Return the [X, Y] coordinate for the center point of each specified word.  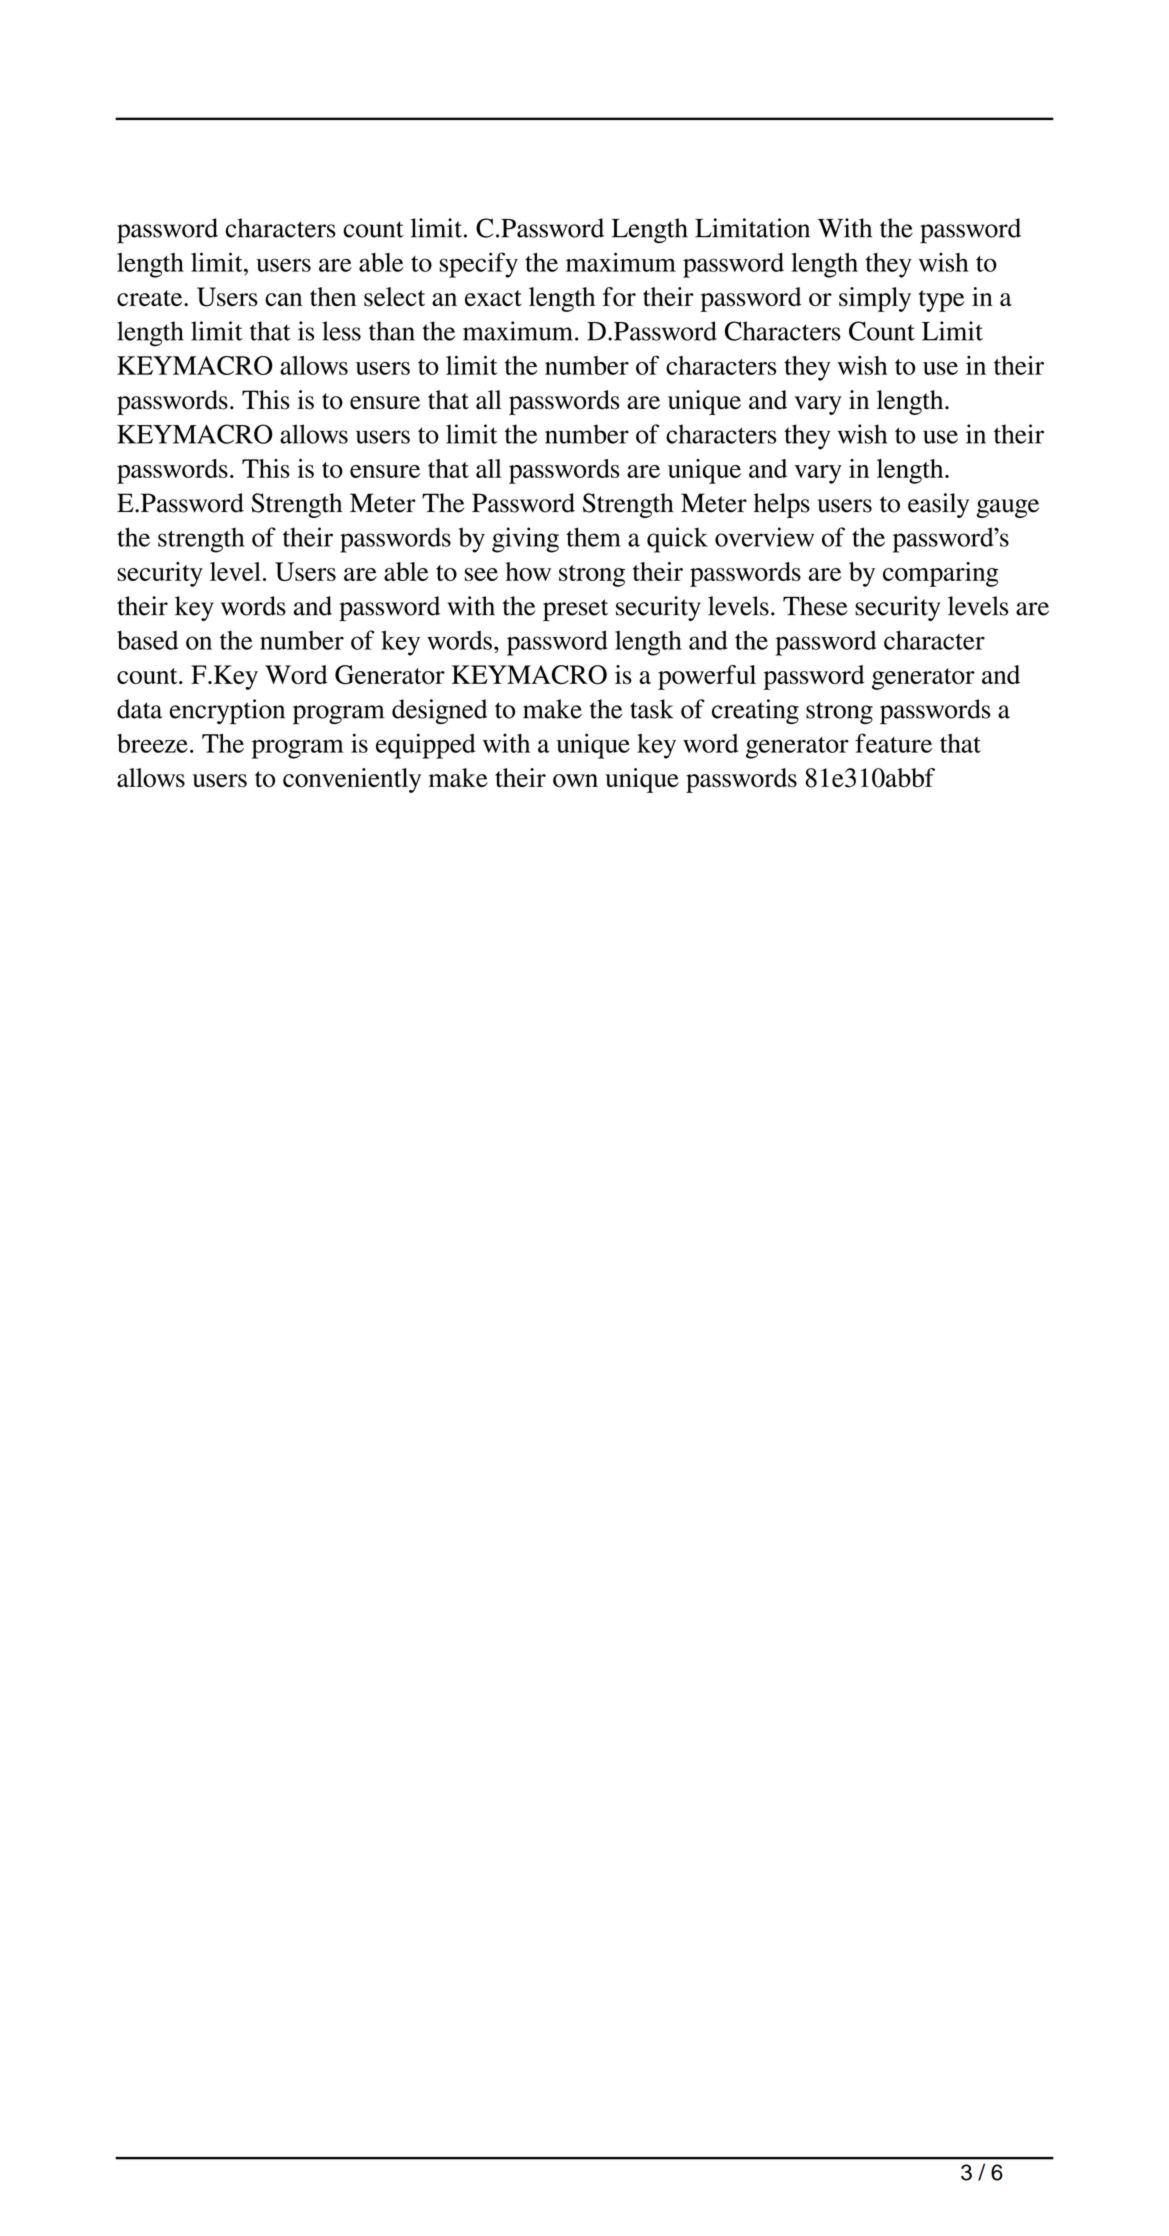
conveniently [352, 780]
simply [875, 299]
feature [893, 743]
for [619, 297]
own [575, 781]
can [283, 299]
